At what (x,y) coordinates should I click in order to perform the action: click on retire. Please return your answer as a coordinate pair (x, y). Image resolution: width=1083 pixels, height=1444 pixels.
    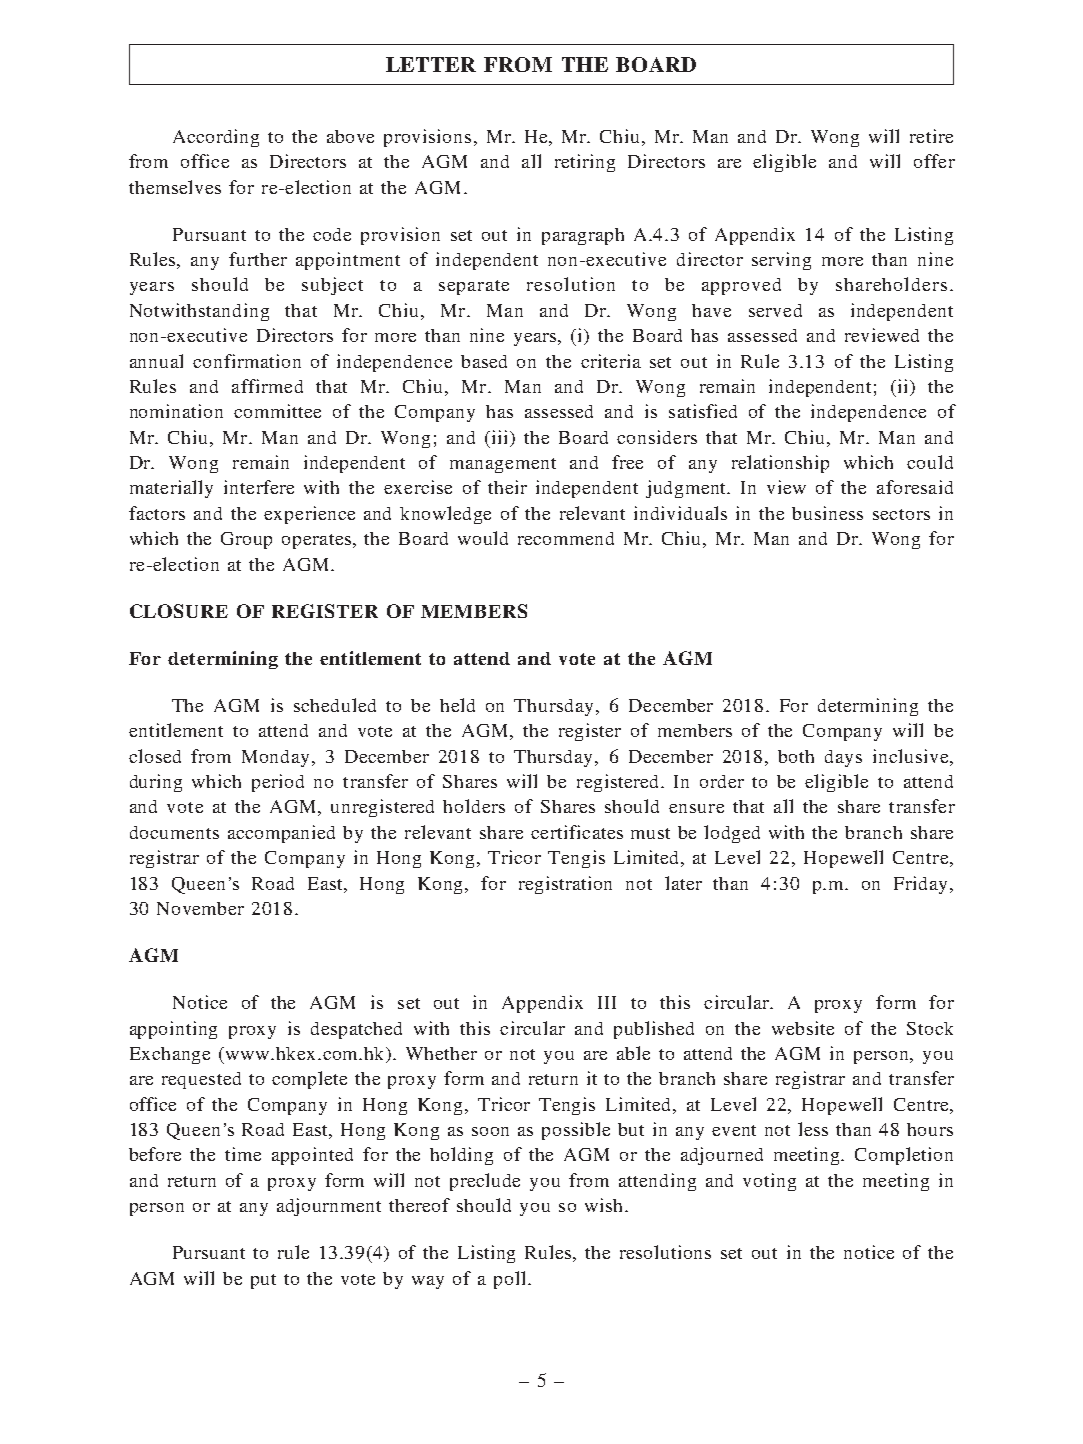
    Looking at the image, I should click on (931, 136).
